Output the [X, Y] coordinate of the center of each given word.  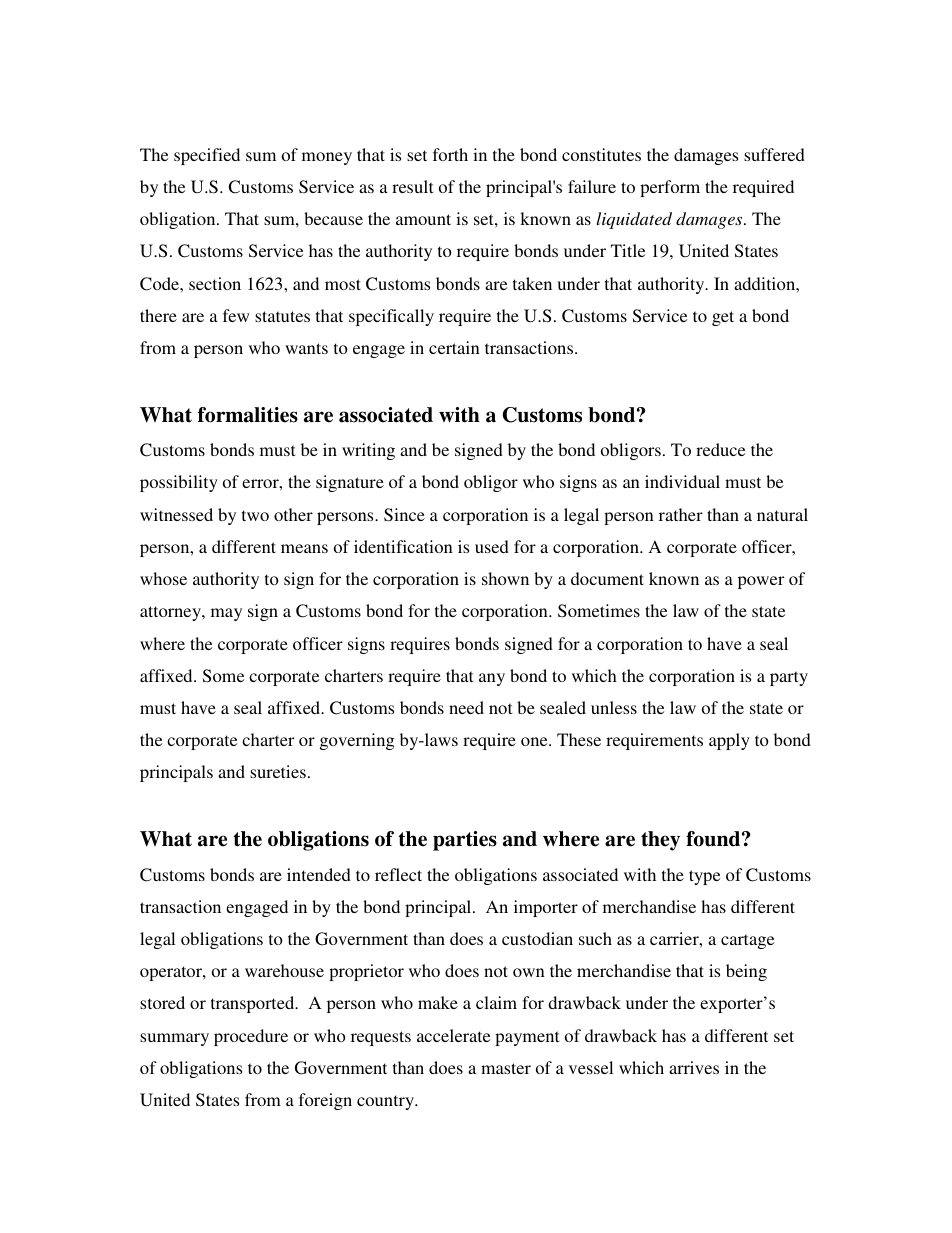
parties [465, 841]
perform [670, 188]
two [255, 515]
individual [682, 481]
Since [404, 515]
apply [729, 741]
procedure [251, 1037]
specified [207, 156]
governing [357, 741]
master [506, 1068]
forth [450, 154]
